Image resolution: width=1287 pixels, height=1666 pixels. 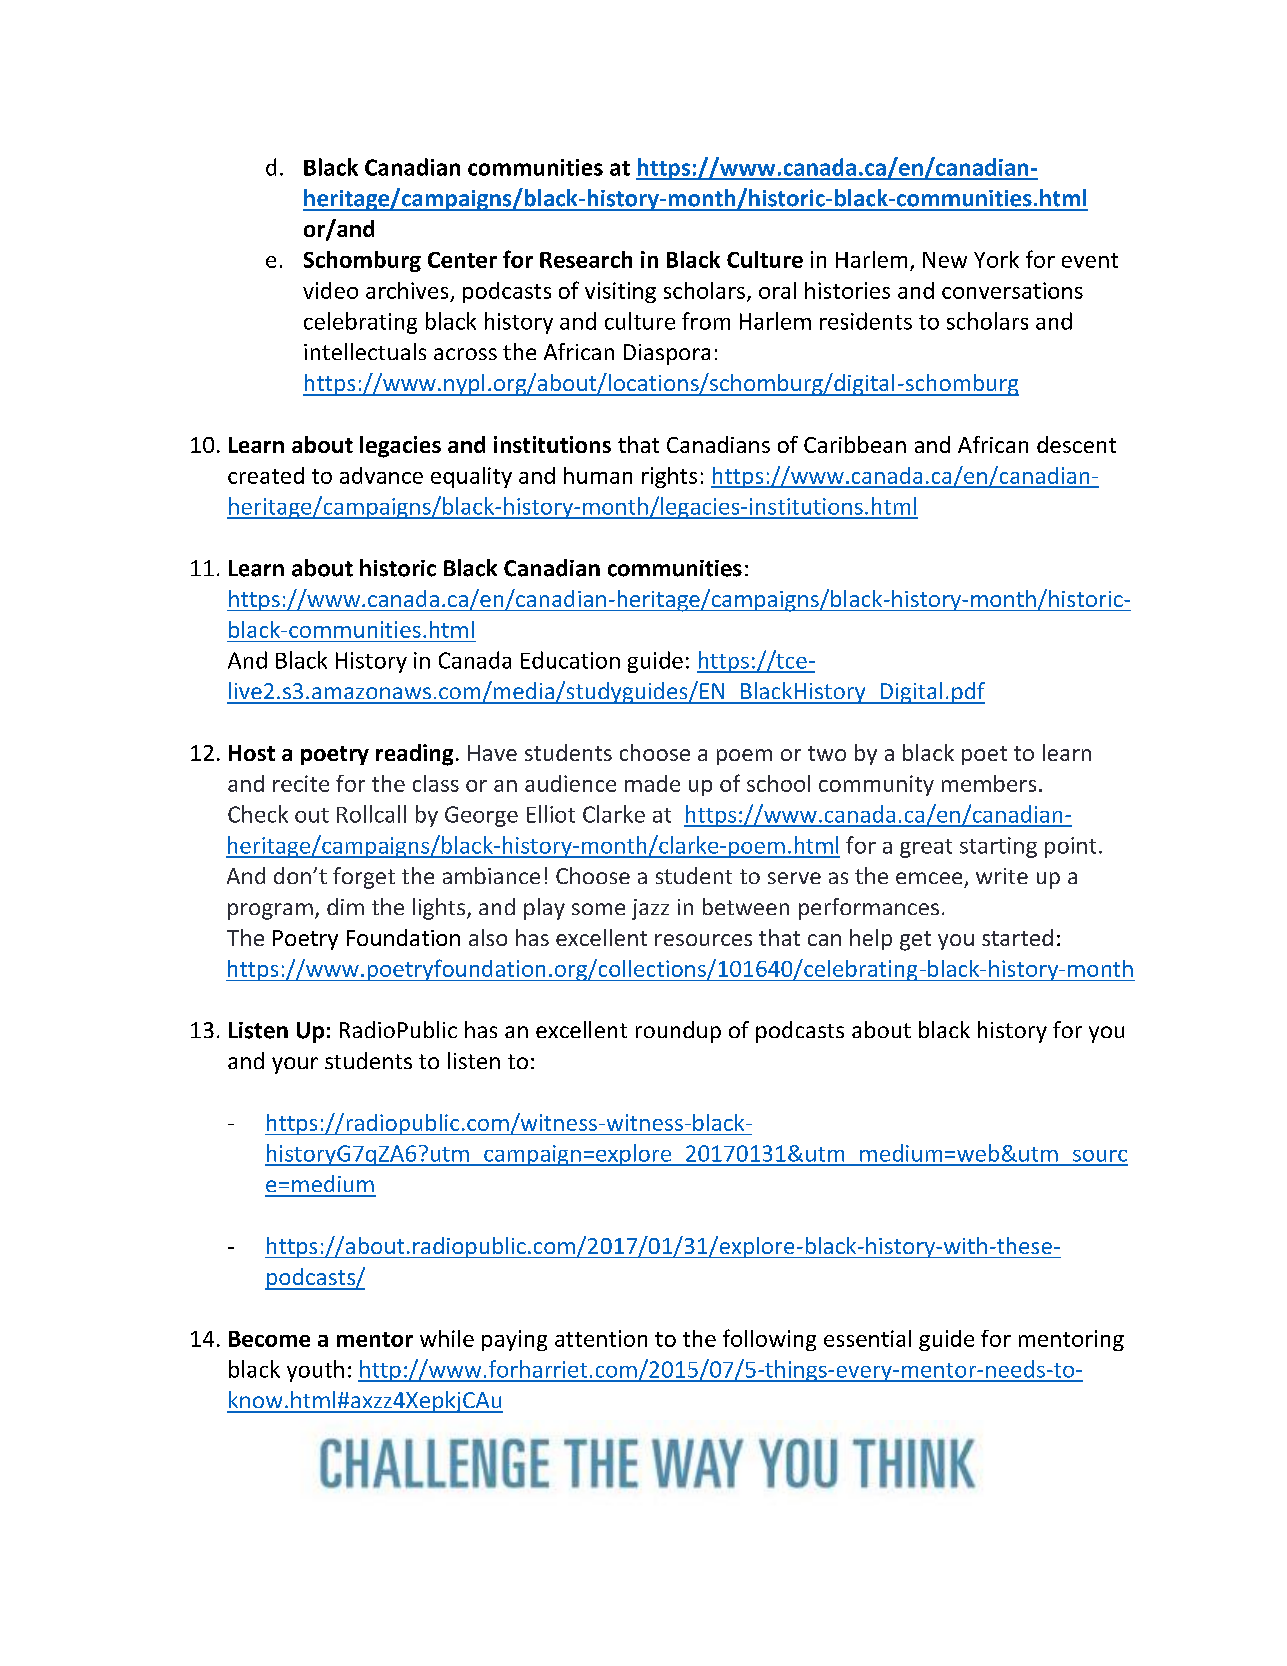 What do you see at coordinates (570, 660) in the image?
I see `Education` at bounding box center [570, 660].
